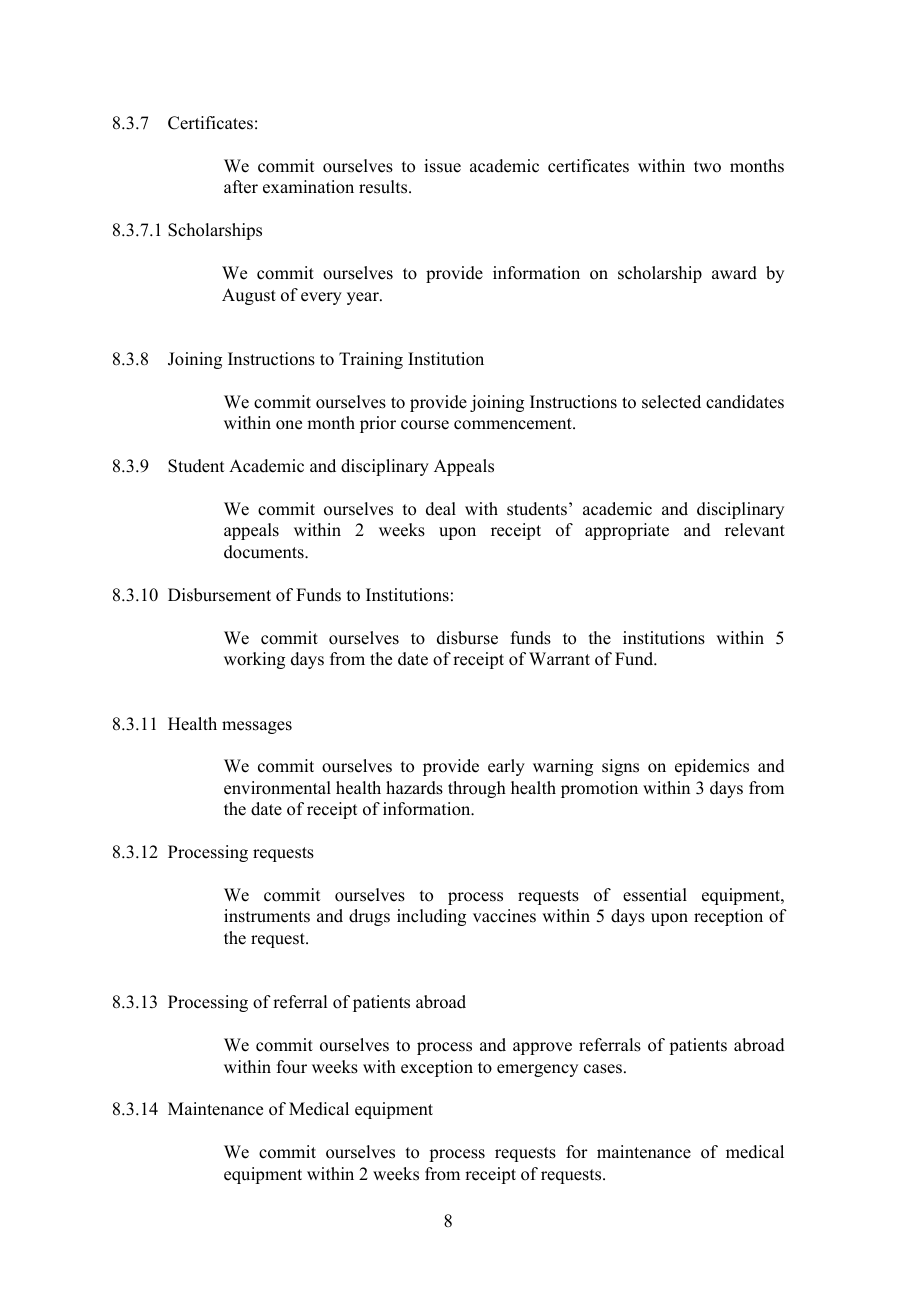 This image has width=924, height=1308. I want to click on examination, so click(308, 187).
